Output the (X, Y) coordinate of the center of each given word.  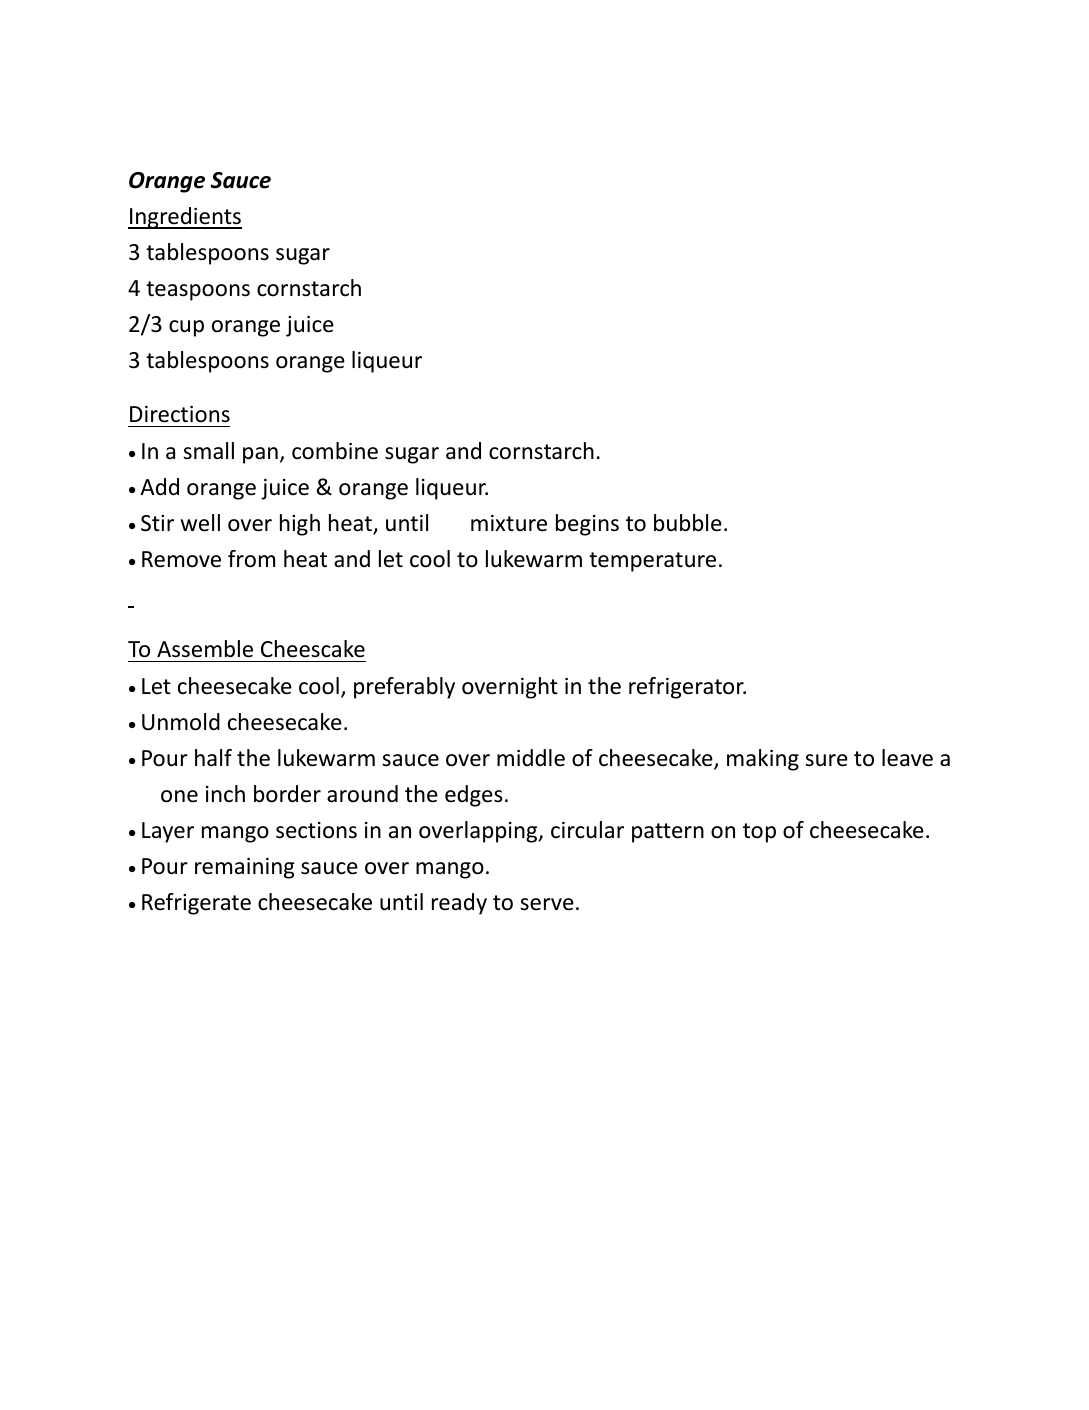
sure (826, 760)
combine (335, 451)
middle (531, 758)
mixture (509, 523)
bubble (688, 523)
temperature (652, 562)
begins (587, 525)
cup (186, 328)
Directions (180, 414)
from (251, 559)
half (213, 758)
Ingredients (185, 218)
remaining (245, 868)
